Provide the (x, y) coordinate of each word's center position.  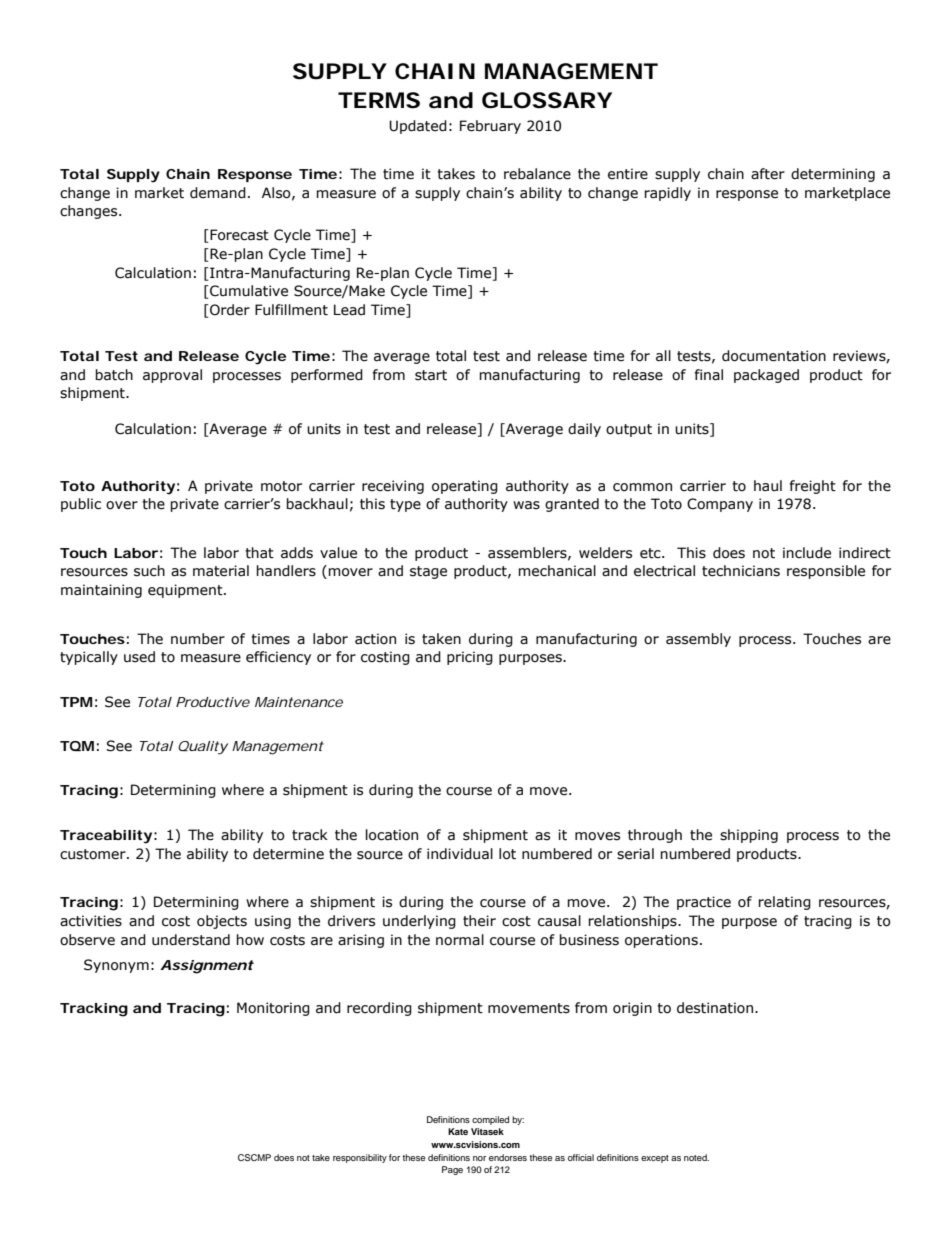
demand (218, 193)
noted (696, 1157)
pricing (470, 658)
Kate (458, 1131)
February (490, 127)
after (768, 174)
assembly (698, 640)
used (139, 657)
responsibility (360, 1158)
